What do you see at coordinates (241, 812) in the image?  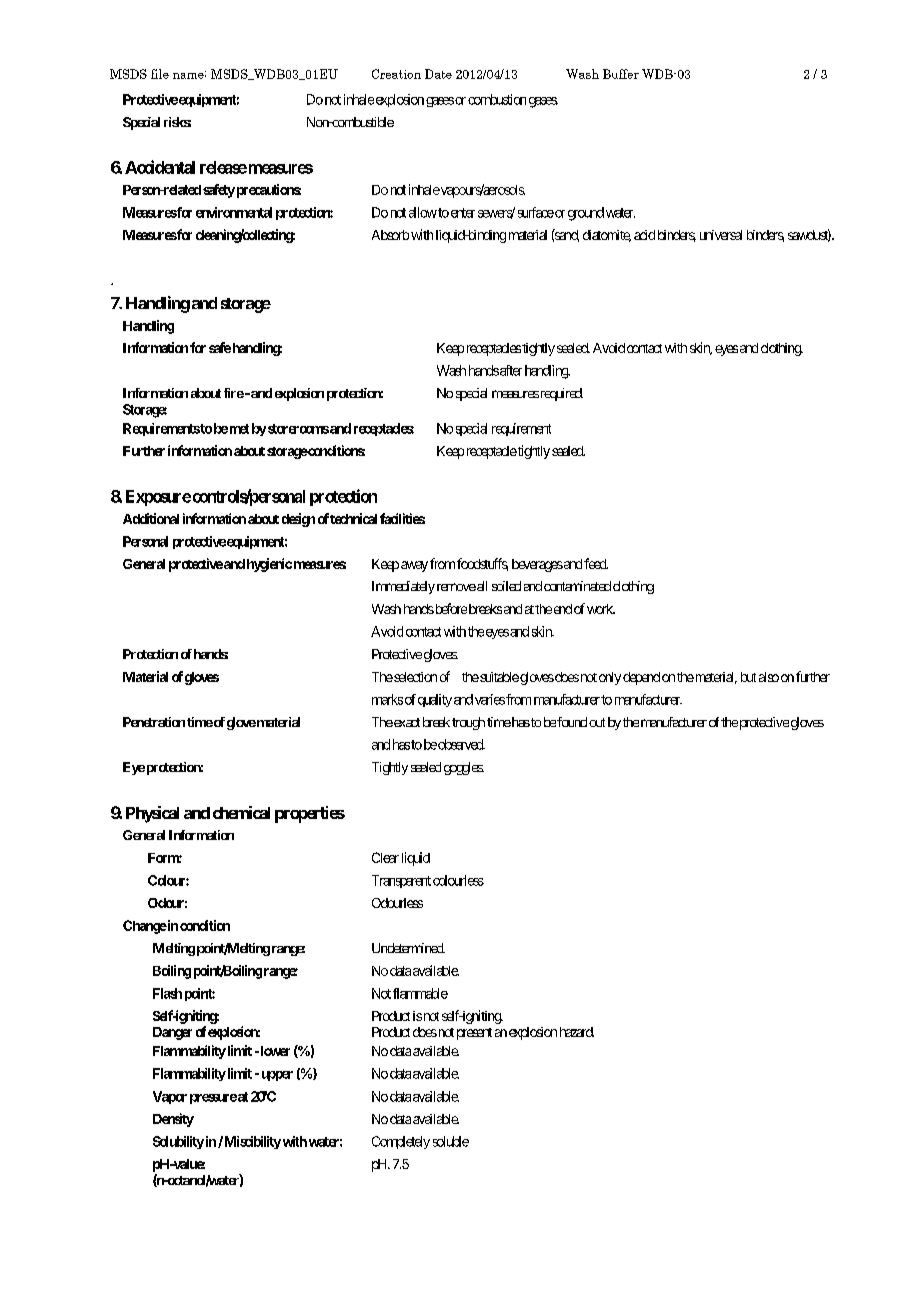 I see `chemical` at bounding box center [241, 812].
